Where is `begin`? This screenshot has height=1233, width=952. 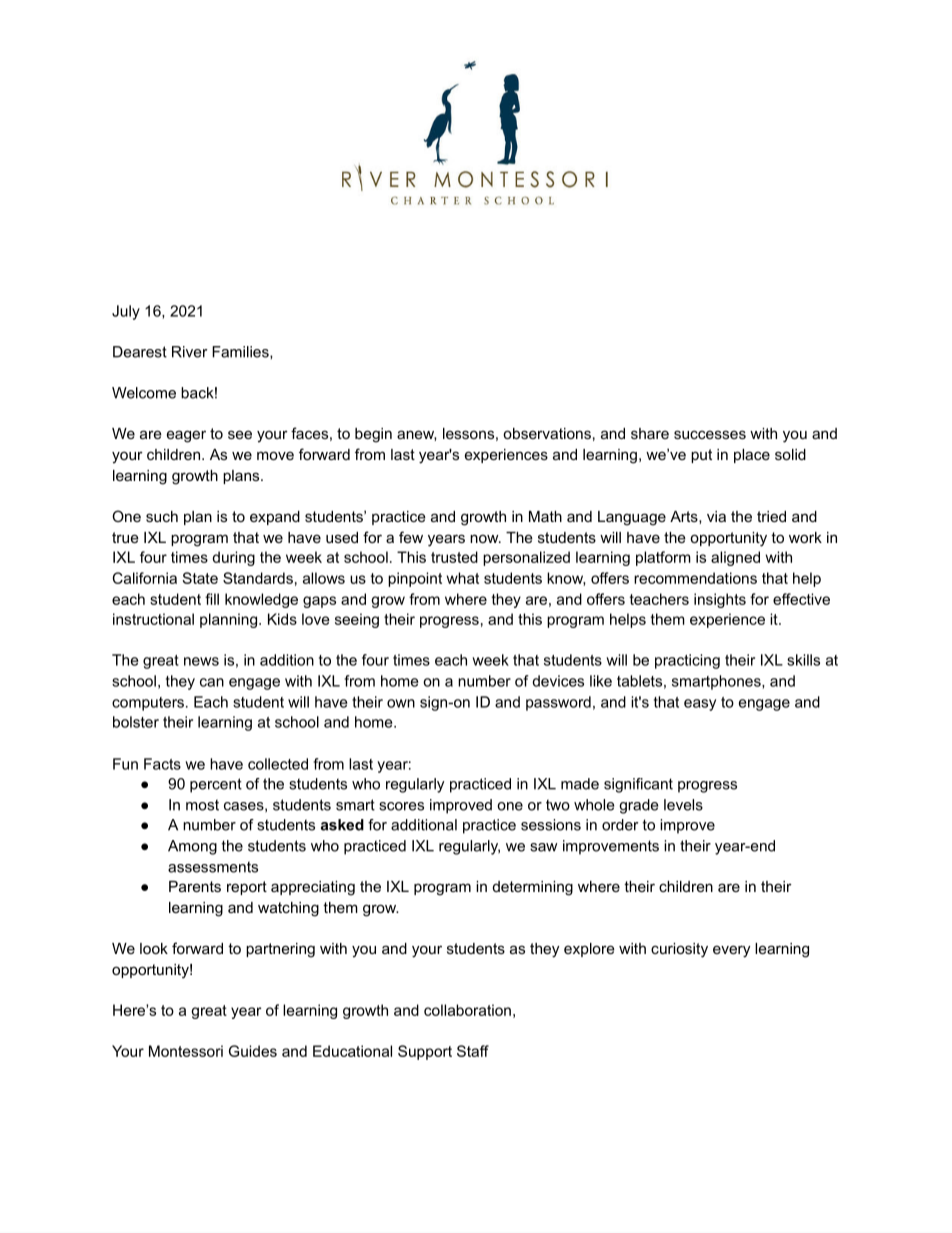
begin is located at coordinates (373, 435).
